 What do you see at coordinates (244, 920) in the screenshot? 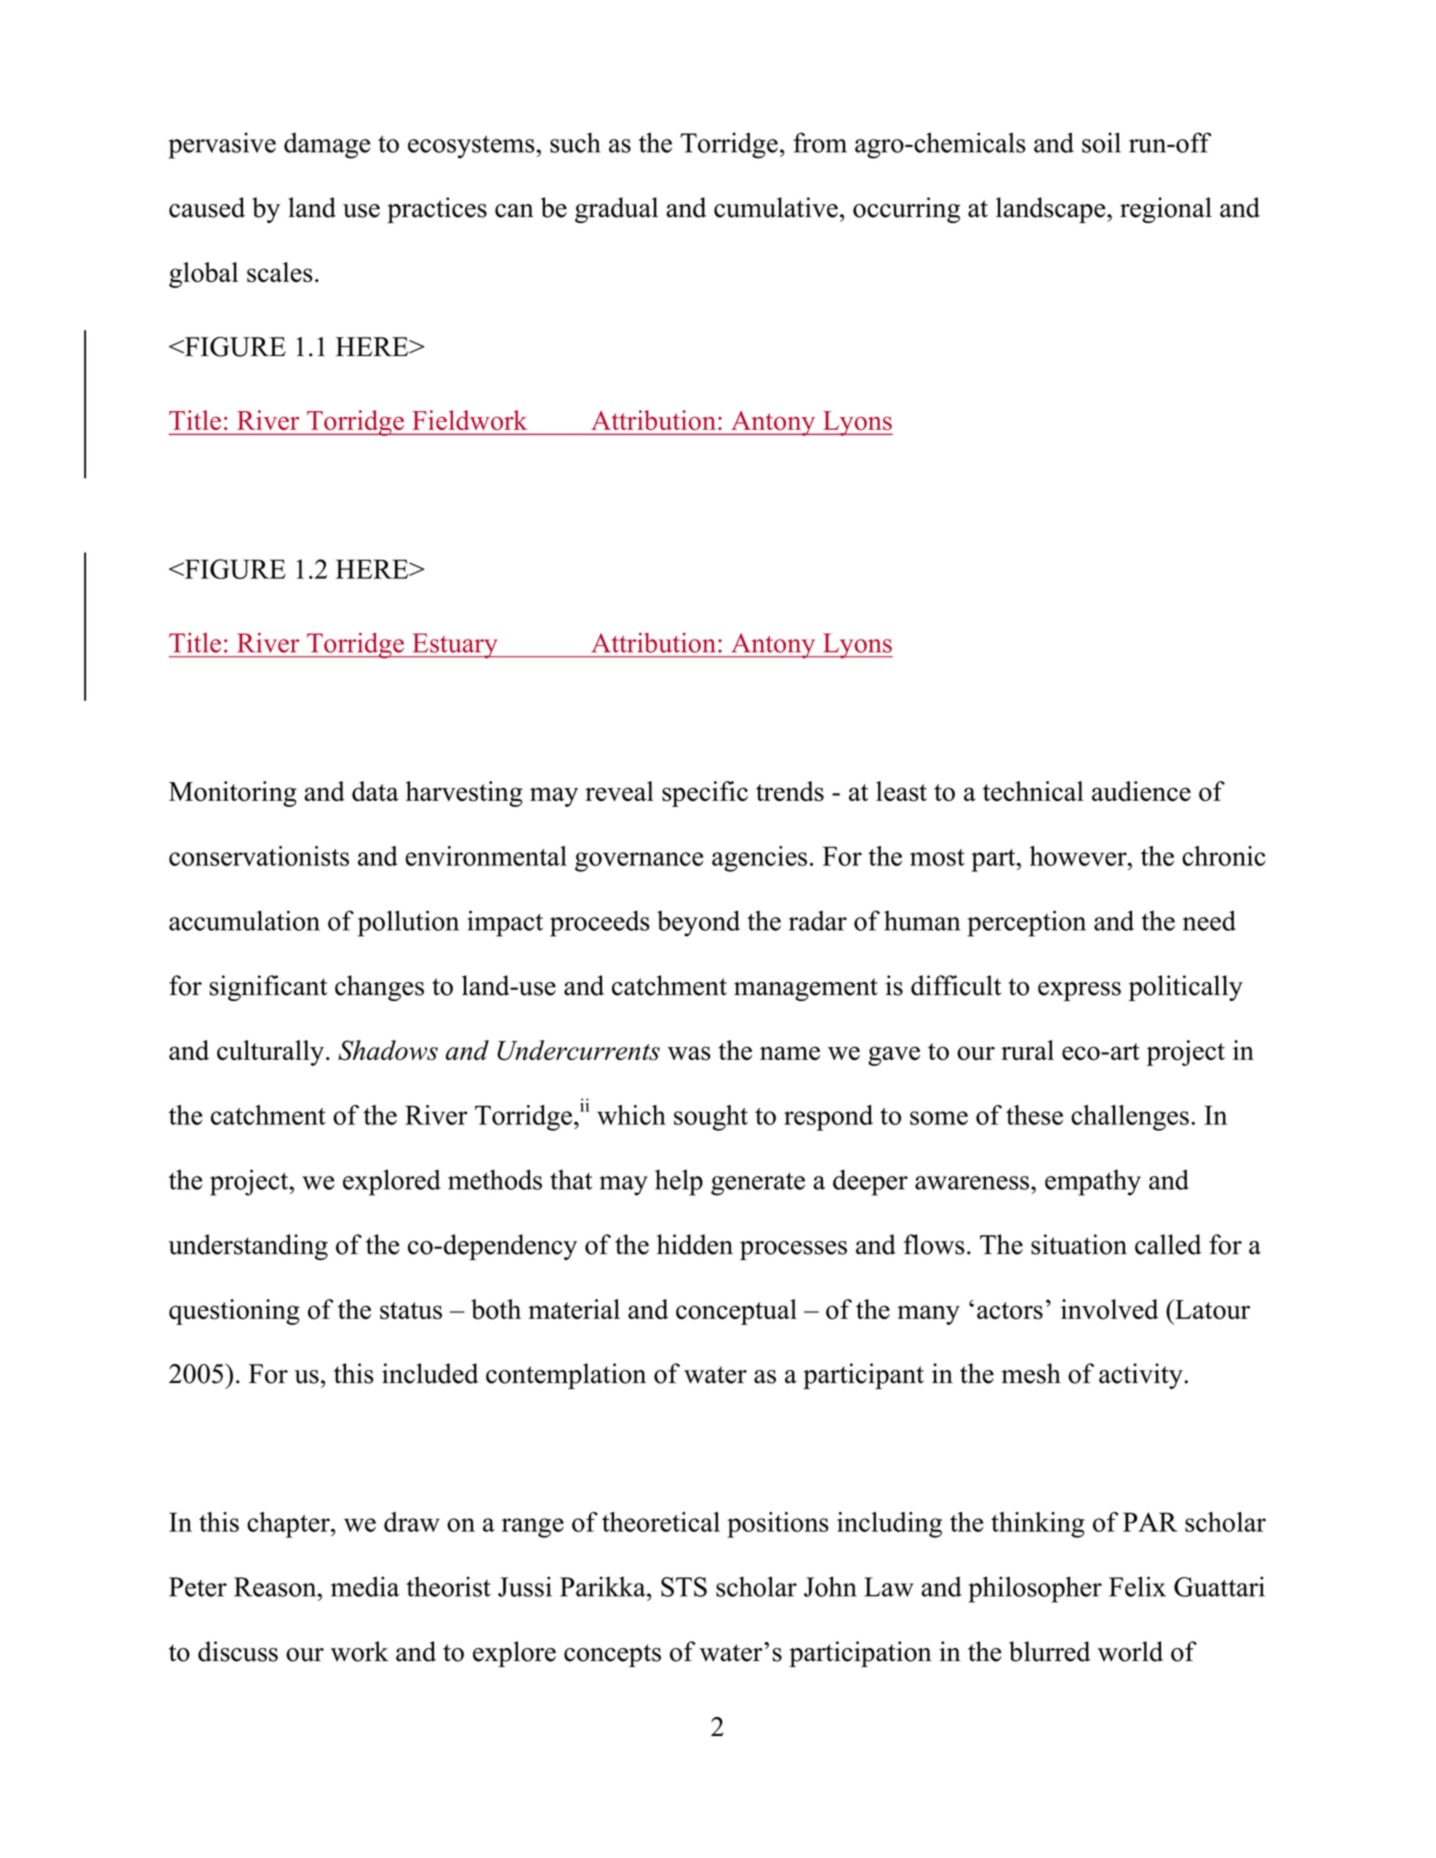
I see `accumulation` at bounding box center [244, 920].
